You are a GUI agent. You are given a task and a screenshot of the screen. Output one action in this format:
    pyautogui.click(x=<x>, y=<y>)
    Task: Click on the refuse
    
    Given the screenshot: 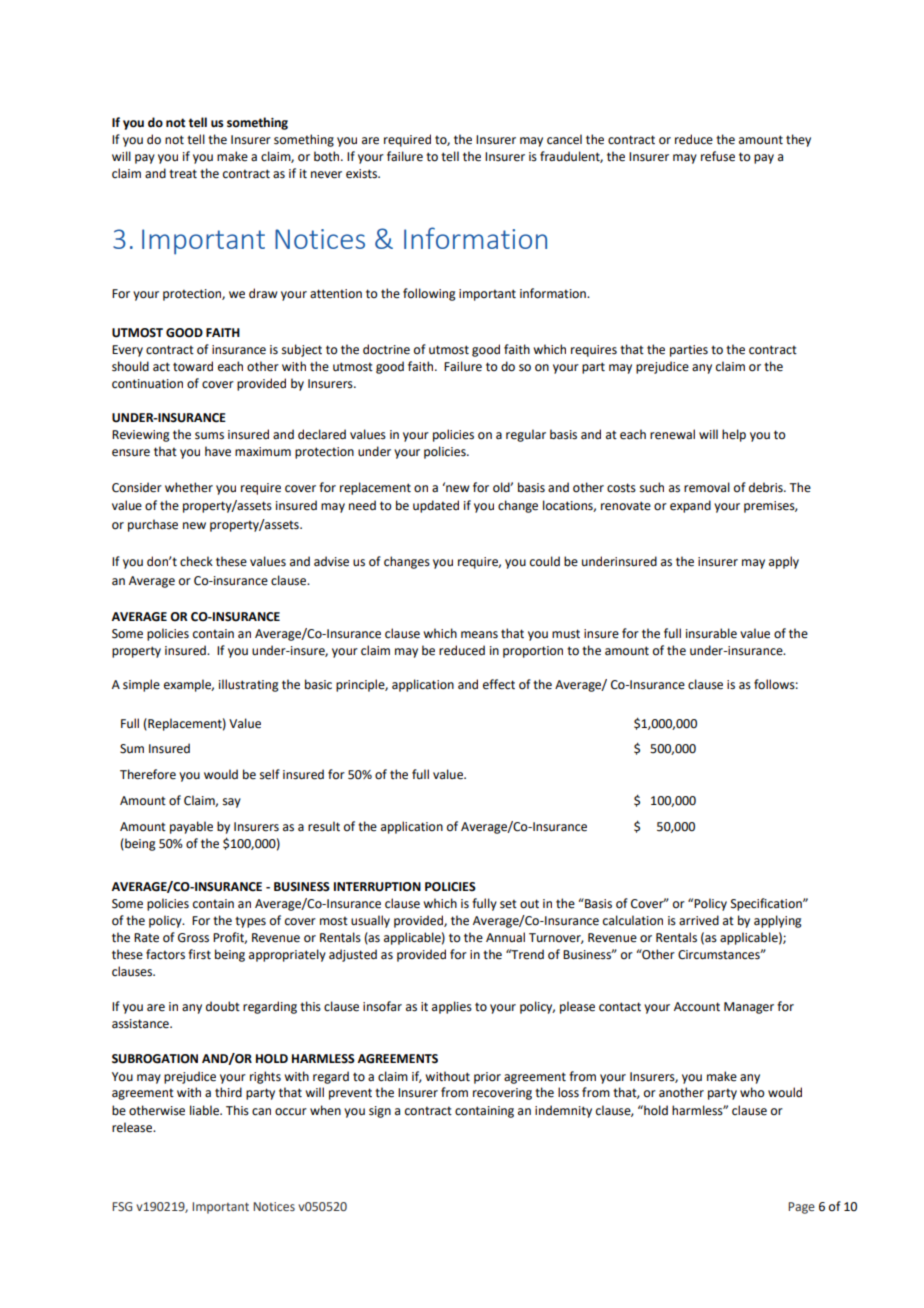 What is the action you would take?
    pyautogui.click(x=718, y=156)
